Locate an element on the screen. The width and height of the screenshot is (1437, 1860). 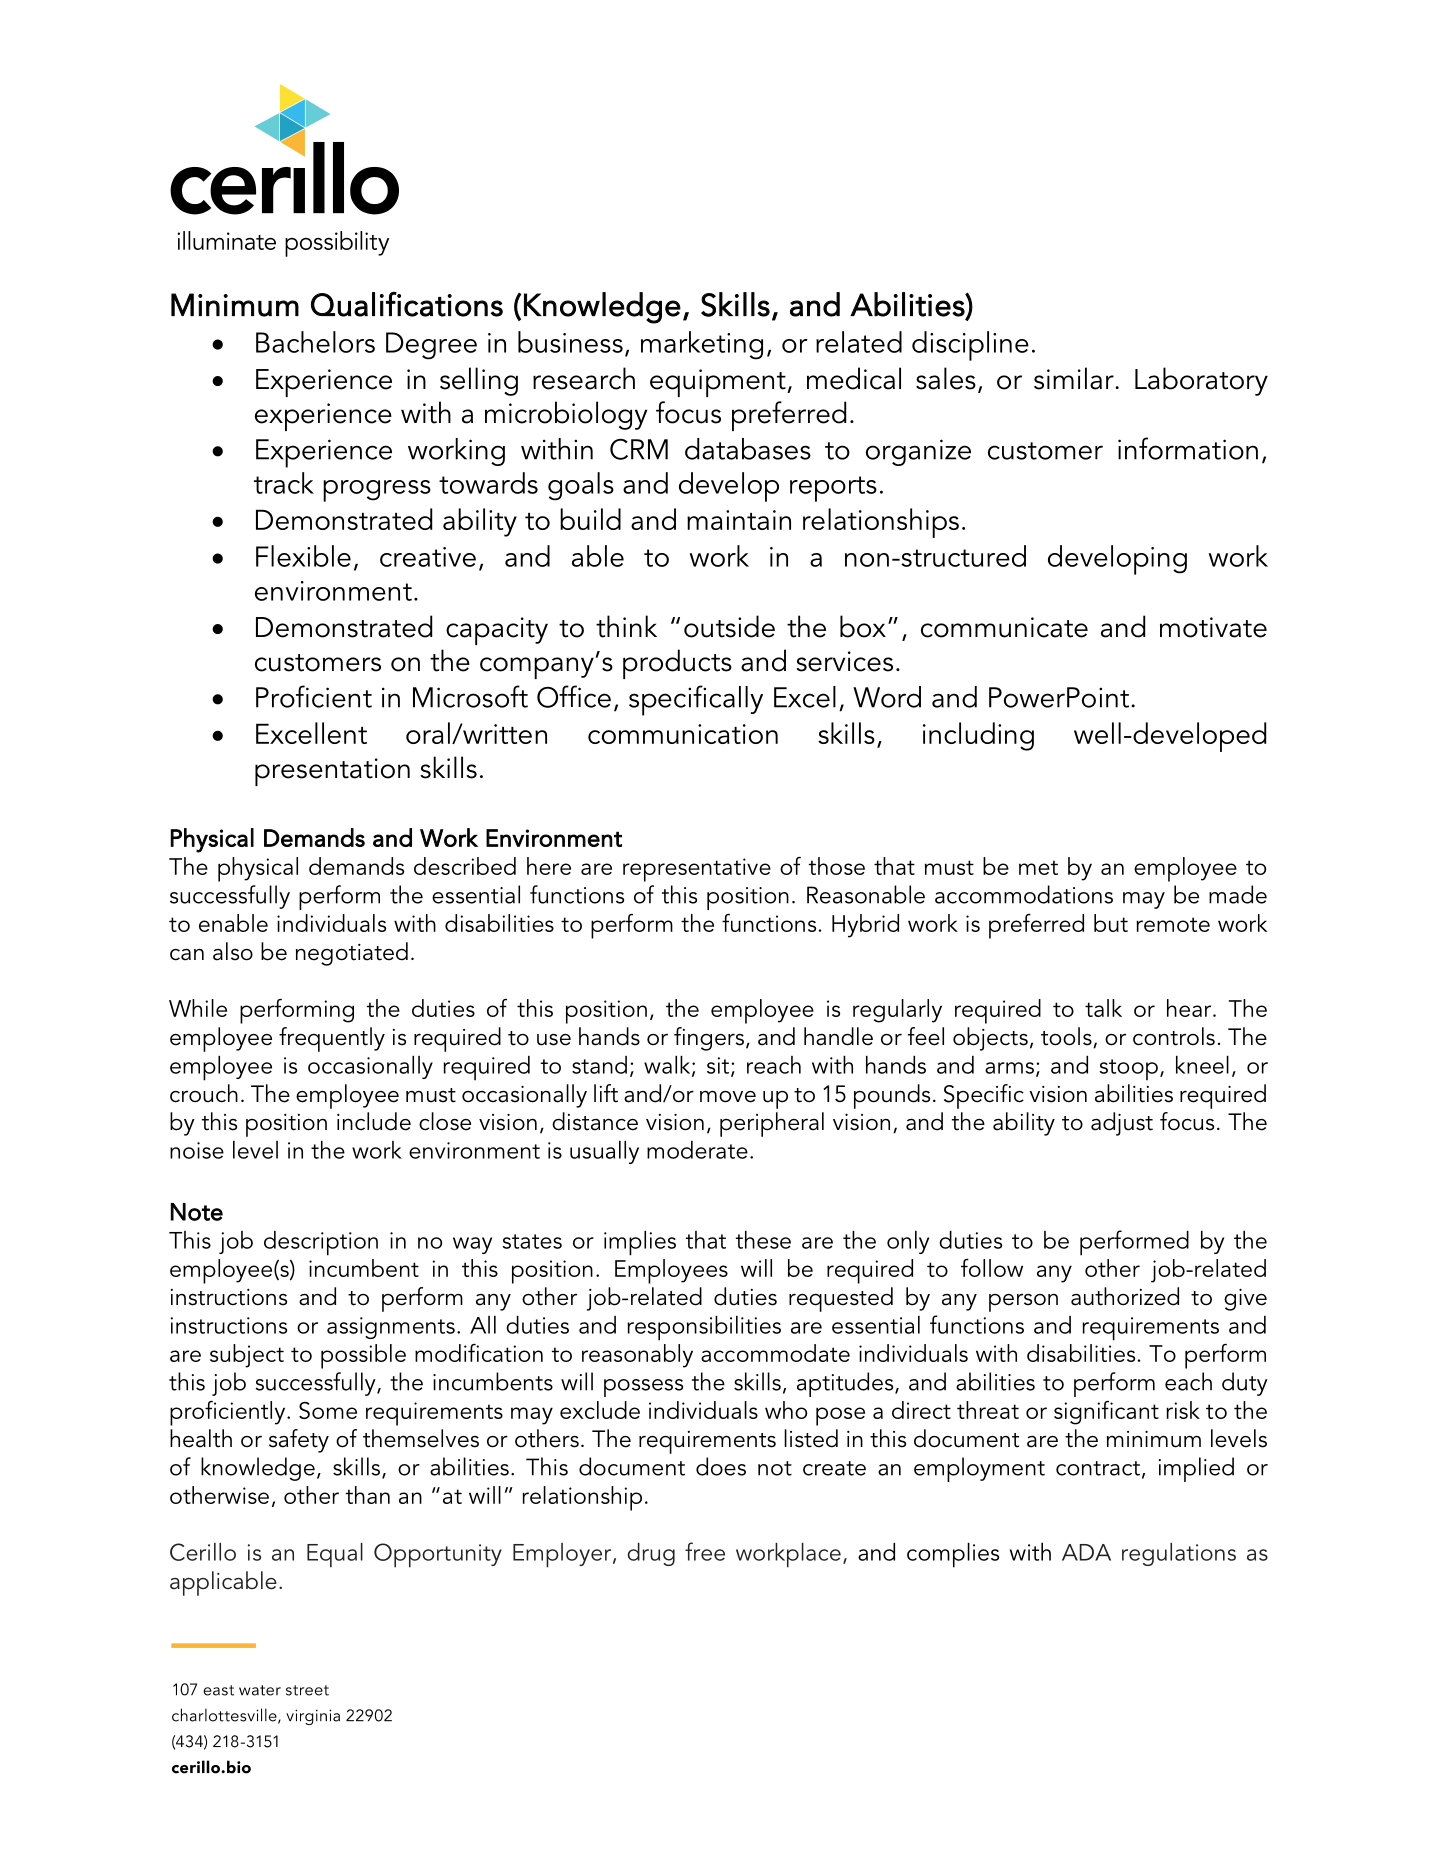
Bachelors is located at coordinates (315, 342).
